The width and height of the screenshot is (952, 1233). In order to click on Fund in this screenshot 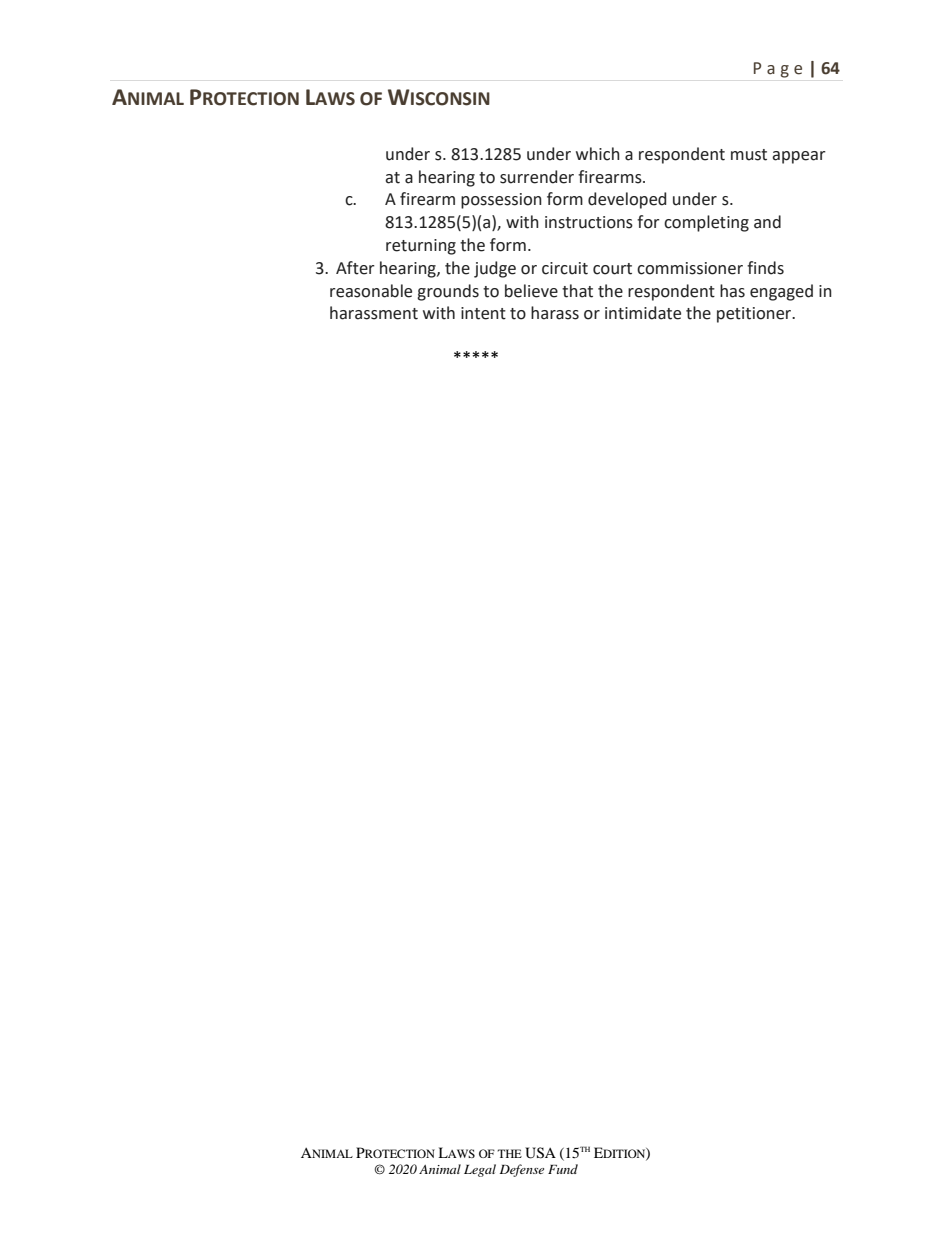, I will do `click(563, 1169)`.
